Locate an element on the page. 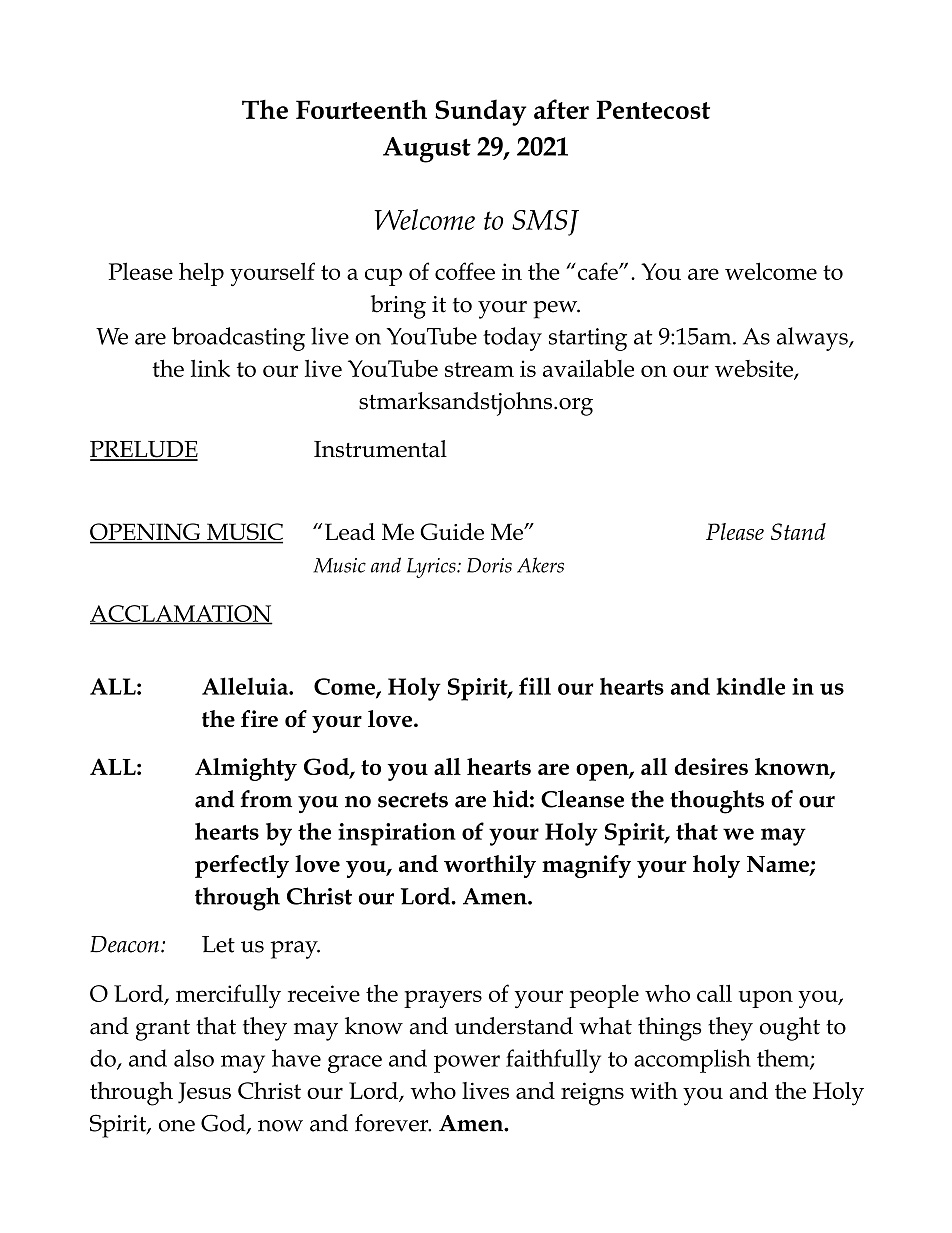 The height and width of the image is (1233, 952). Fourteenth is located at coordinates (361, 109).
